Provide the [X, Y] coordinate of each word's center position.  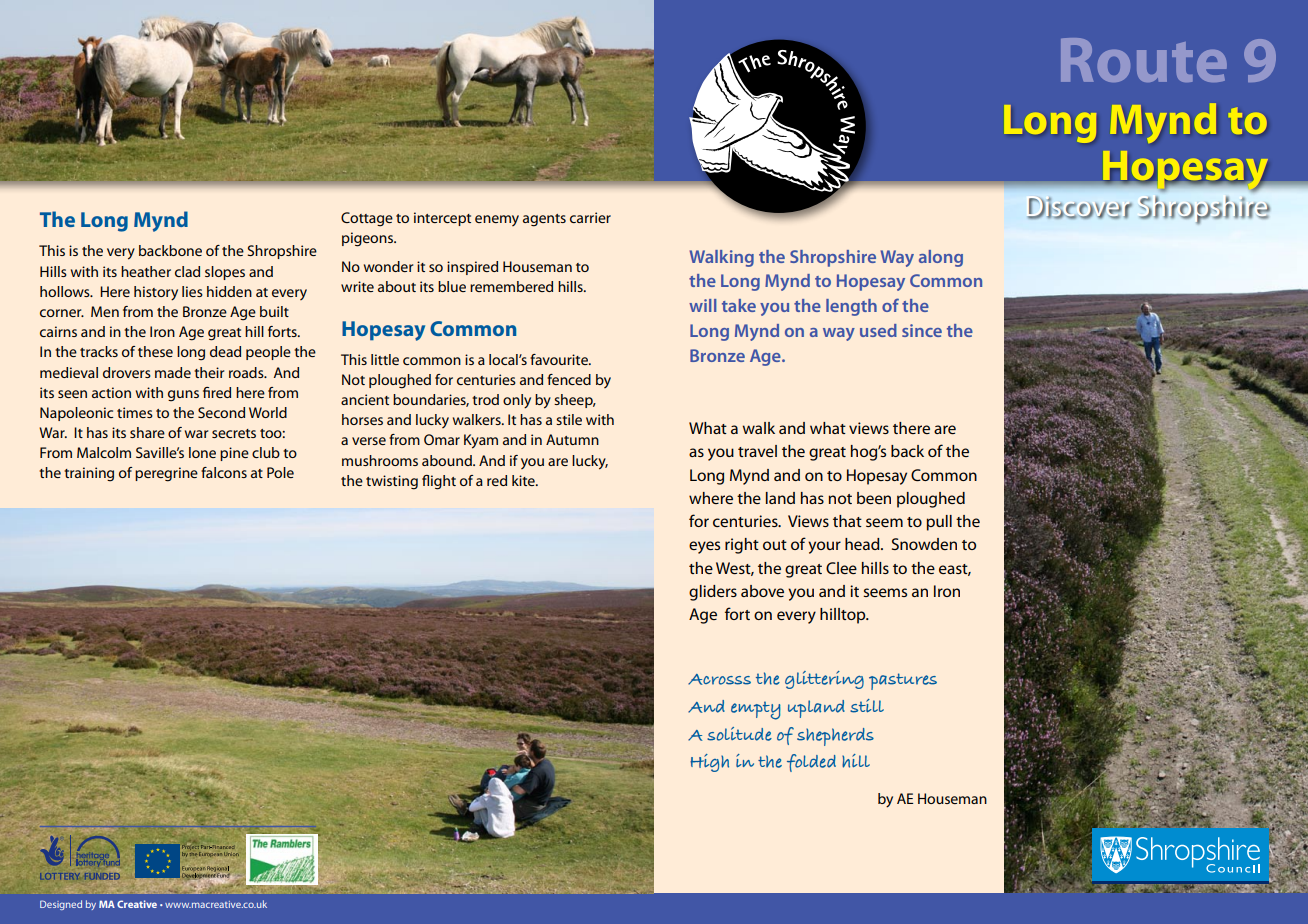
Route [1144, 60]
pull [939, 523]
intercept [442, 219]
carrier [590, 217]
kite [524, 480]
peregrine [166, 474]
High [709, 763]
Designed [61, 905]
